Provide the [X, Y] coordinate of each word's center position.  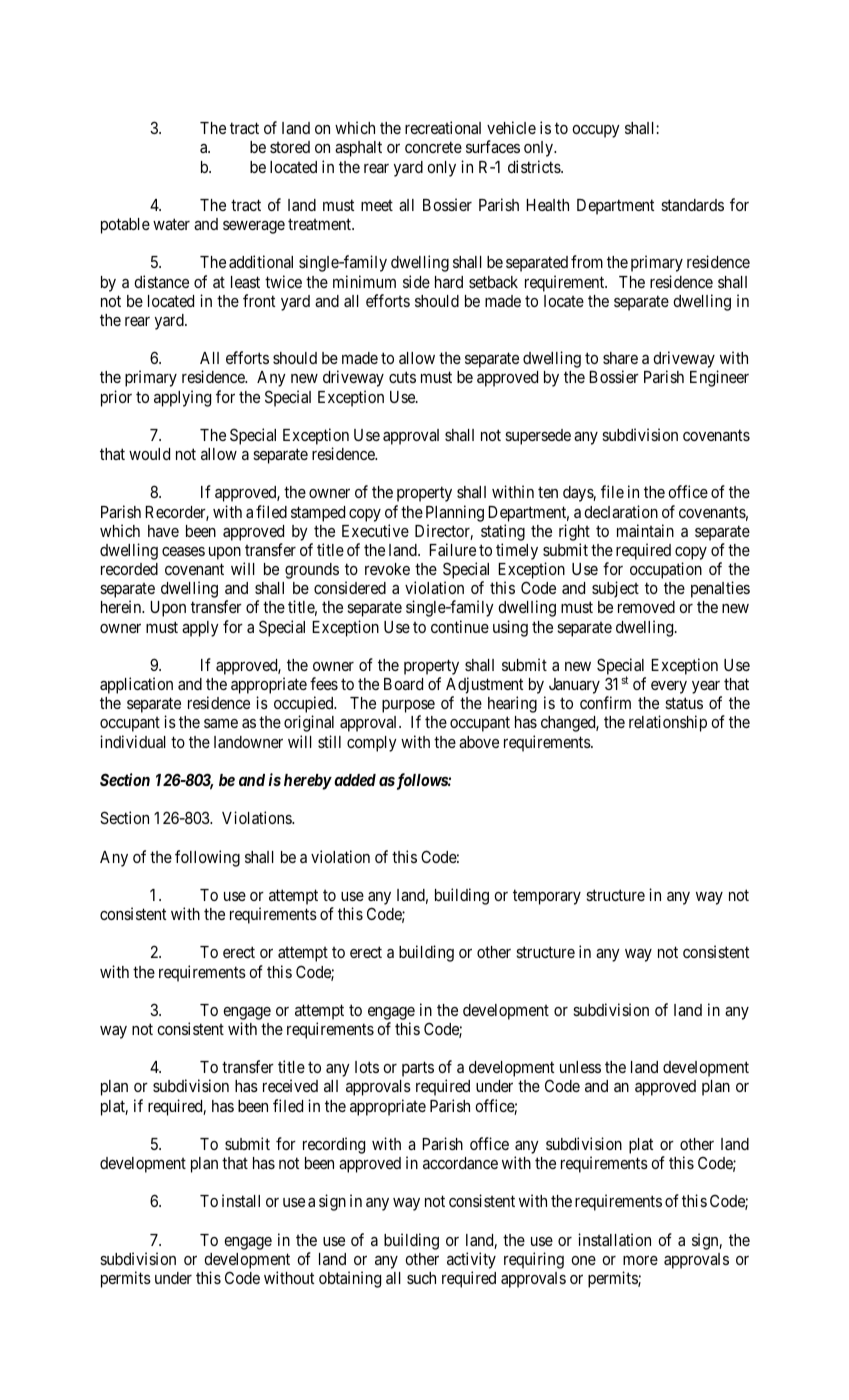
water [171, 224]
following [207, 858]
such [421, 1278]
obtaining [350, 1279]
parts [418, 1069]
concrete [433, 147]
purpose [408, 708]
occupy [596, 131]
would [149, 454]
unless [580, 1067]
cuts [402, 377]
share [620, 358]
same [221, 723]
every [669, 687]
